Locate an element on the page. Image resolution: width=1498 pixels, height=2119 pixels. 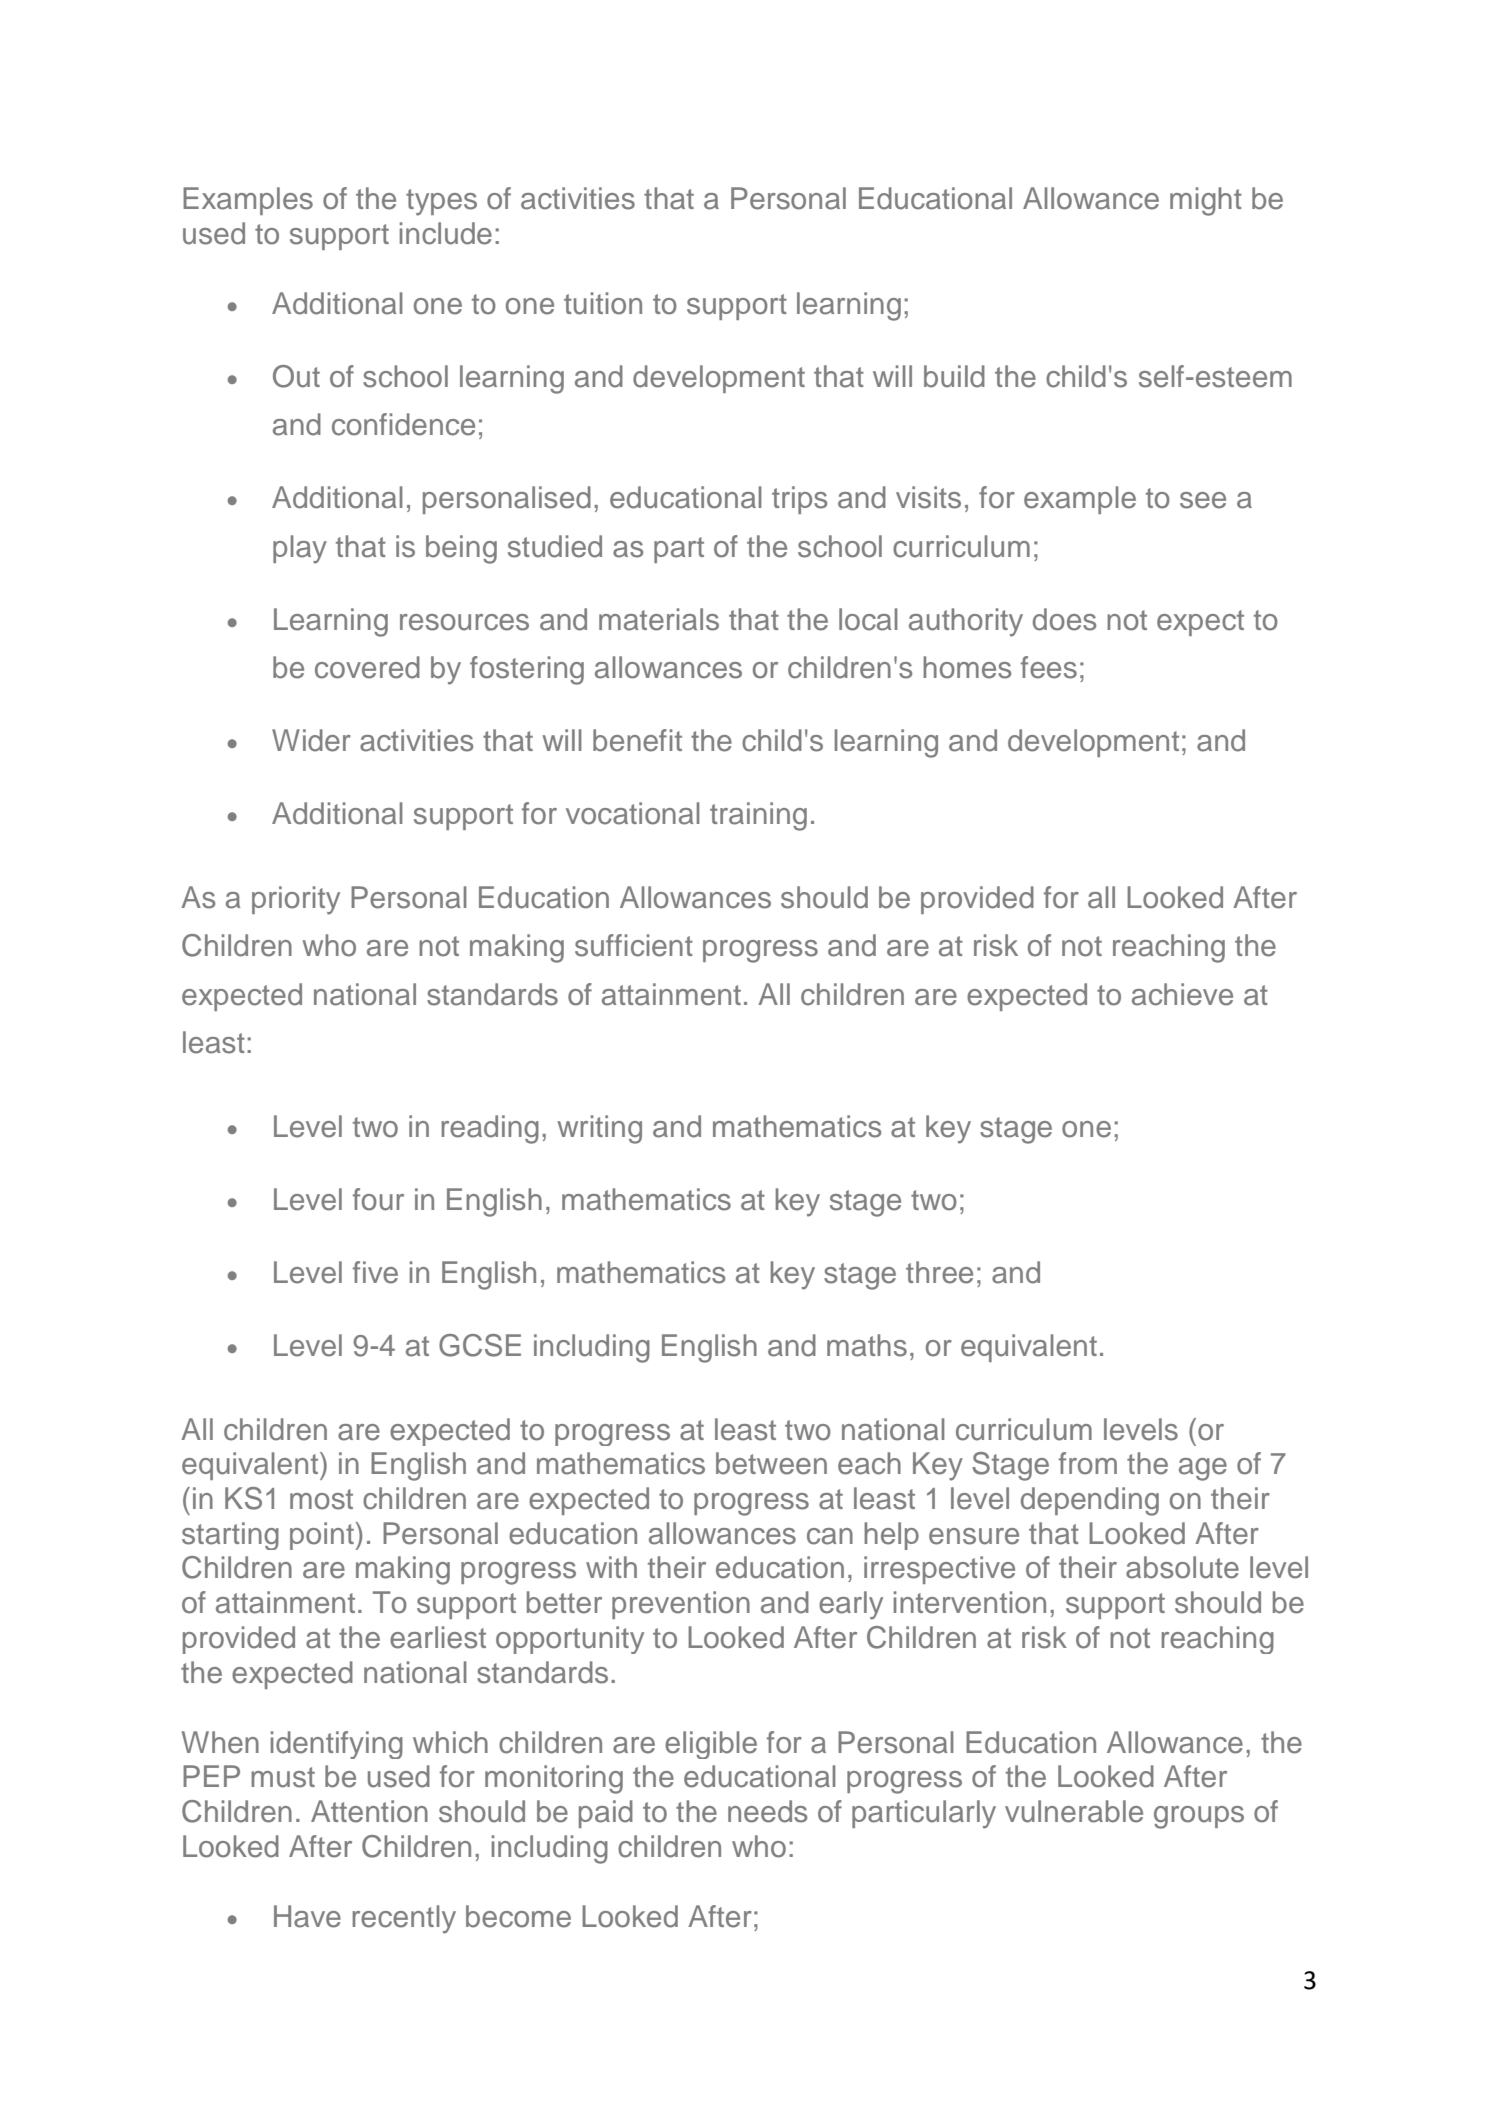
needs is located at coordinates (767, 1811).
